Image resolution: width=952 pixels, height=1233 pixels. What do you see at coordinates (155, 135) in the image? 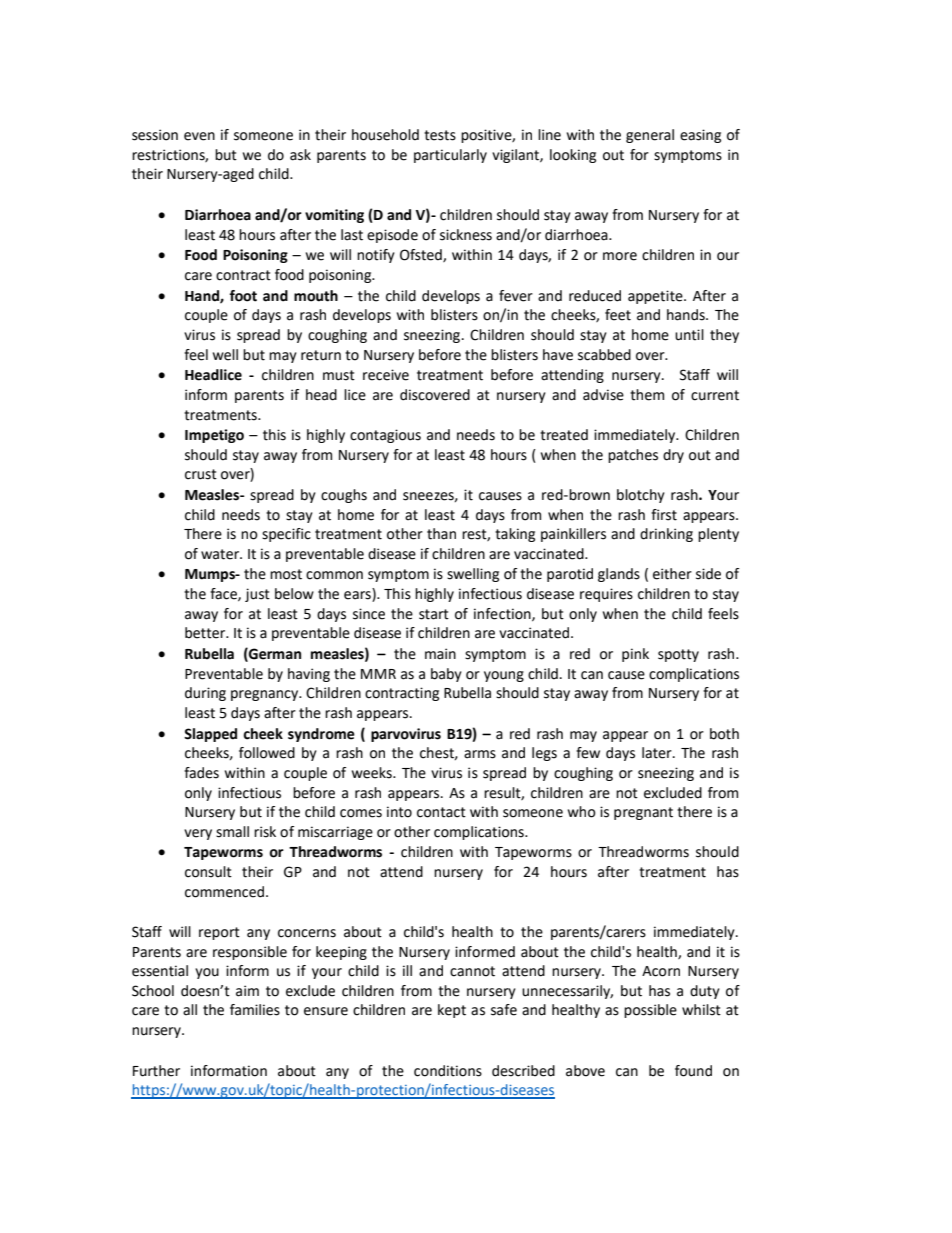
I see `session` at bounding box center [155, 135].
